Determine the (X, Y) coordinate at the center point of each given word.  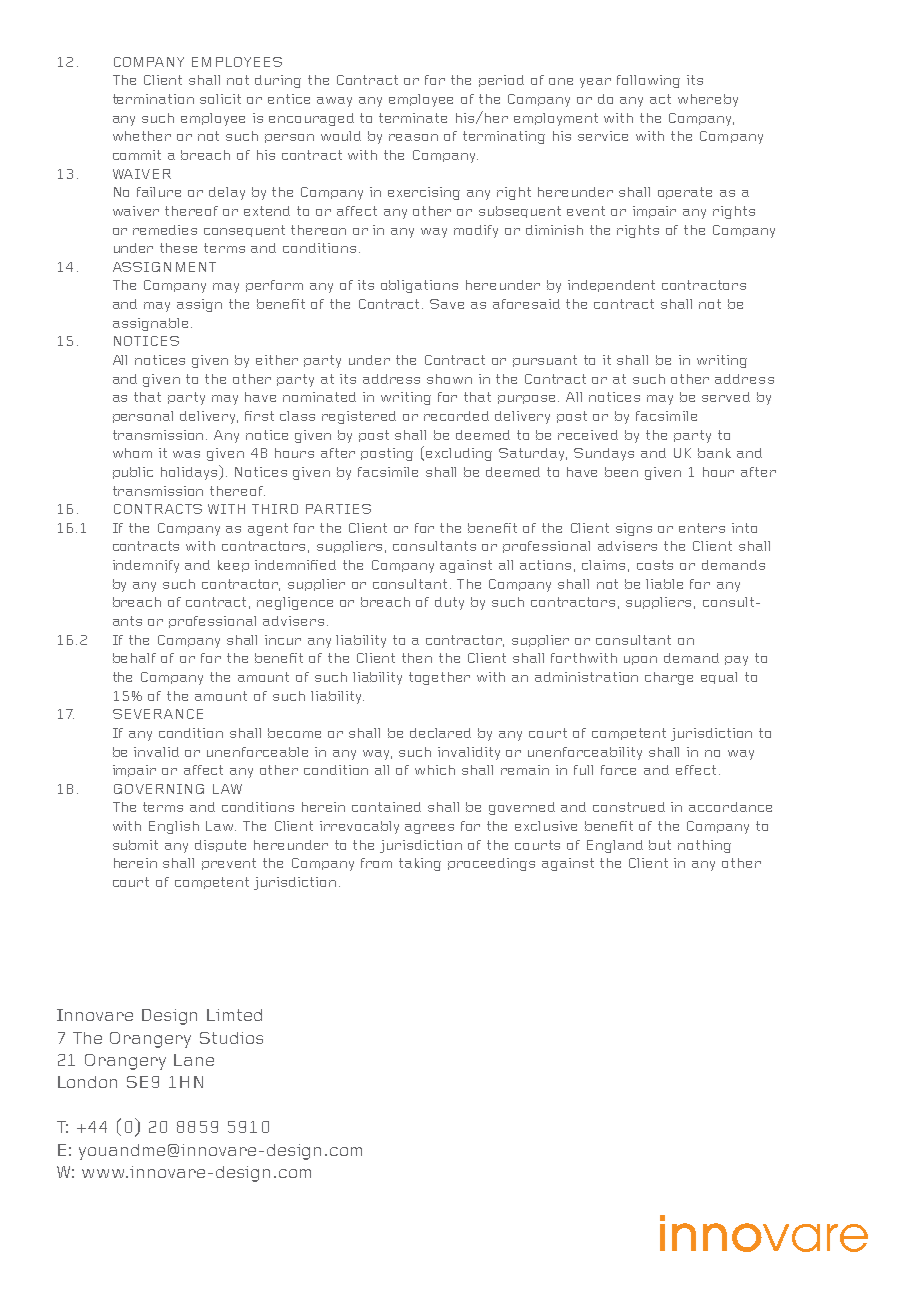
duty (449, 603)
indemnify (146, 566)
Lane (194, 1060)
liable (664, 584)
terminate (413, 118)
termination (153, 99)
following (648, 81)
